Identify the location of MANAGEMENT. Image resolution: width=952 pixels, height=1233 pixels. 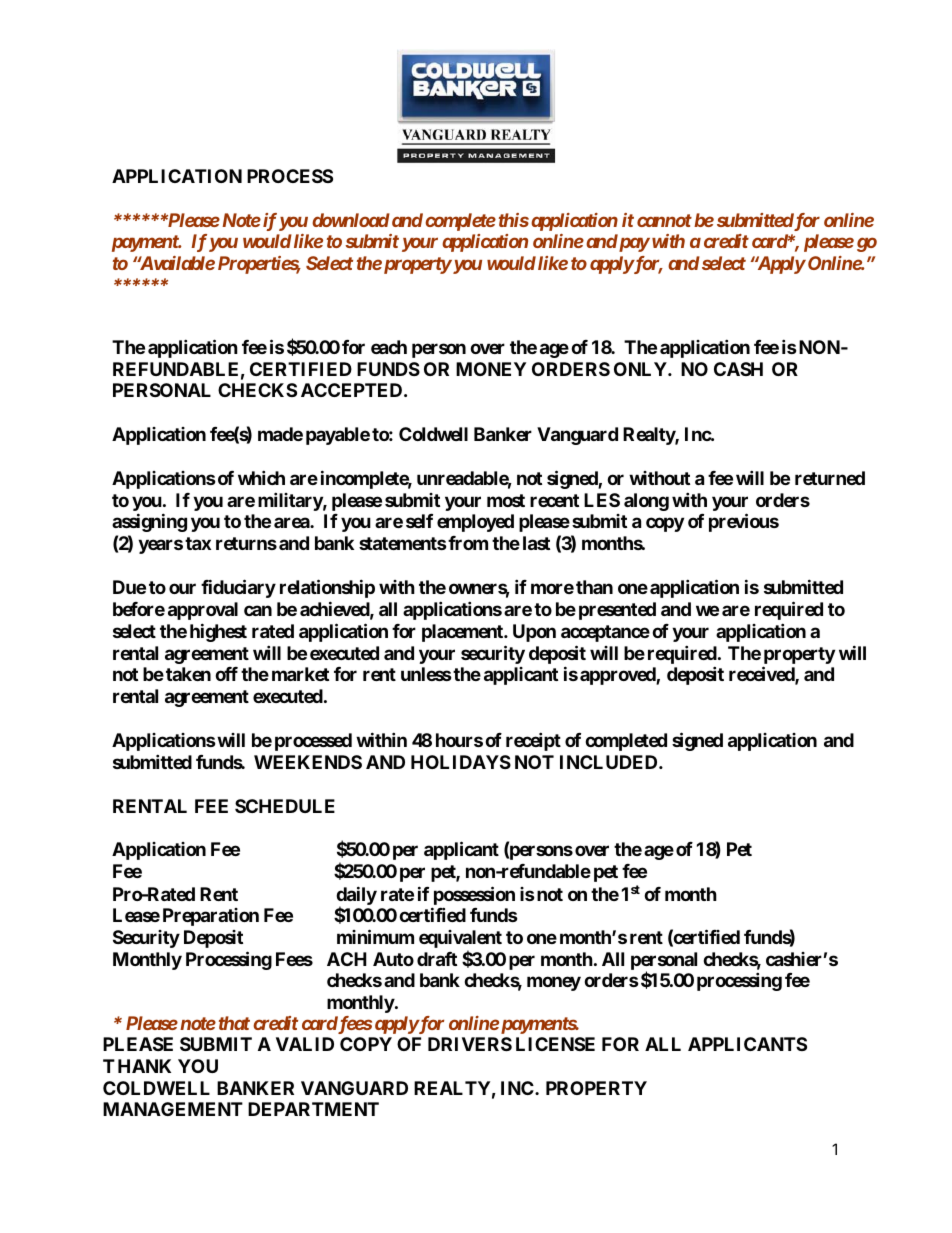
(173, 1109).
